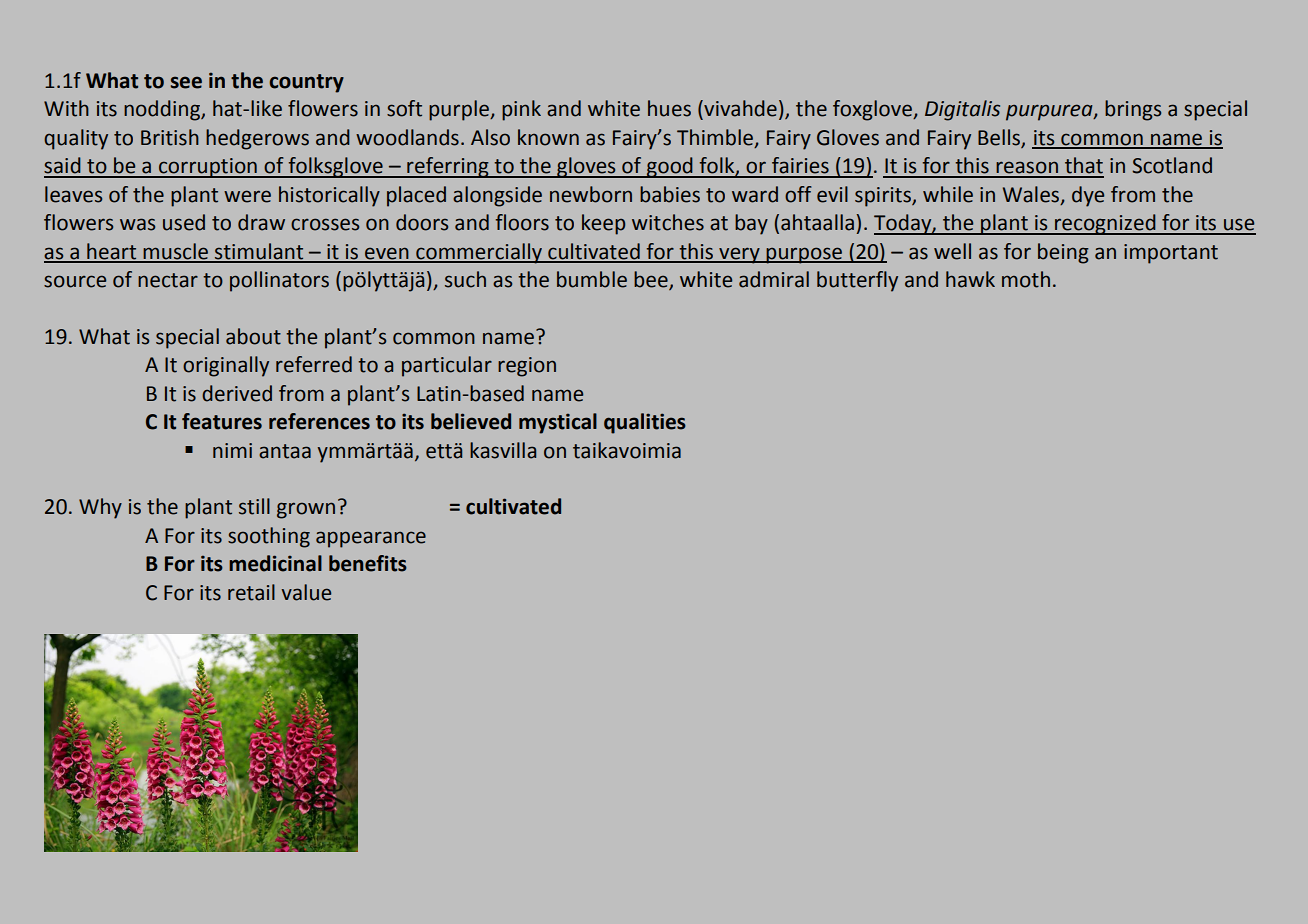 This screenshot has height=924, width=1308. What do you see at coordinates (558, 423) in the screenshot?
I see `mystical` at bounding box center [558, 423].
